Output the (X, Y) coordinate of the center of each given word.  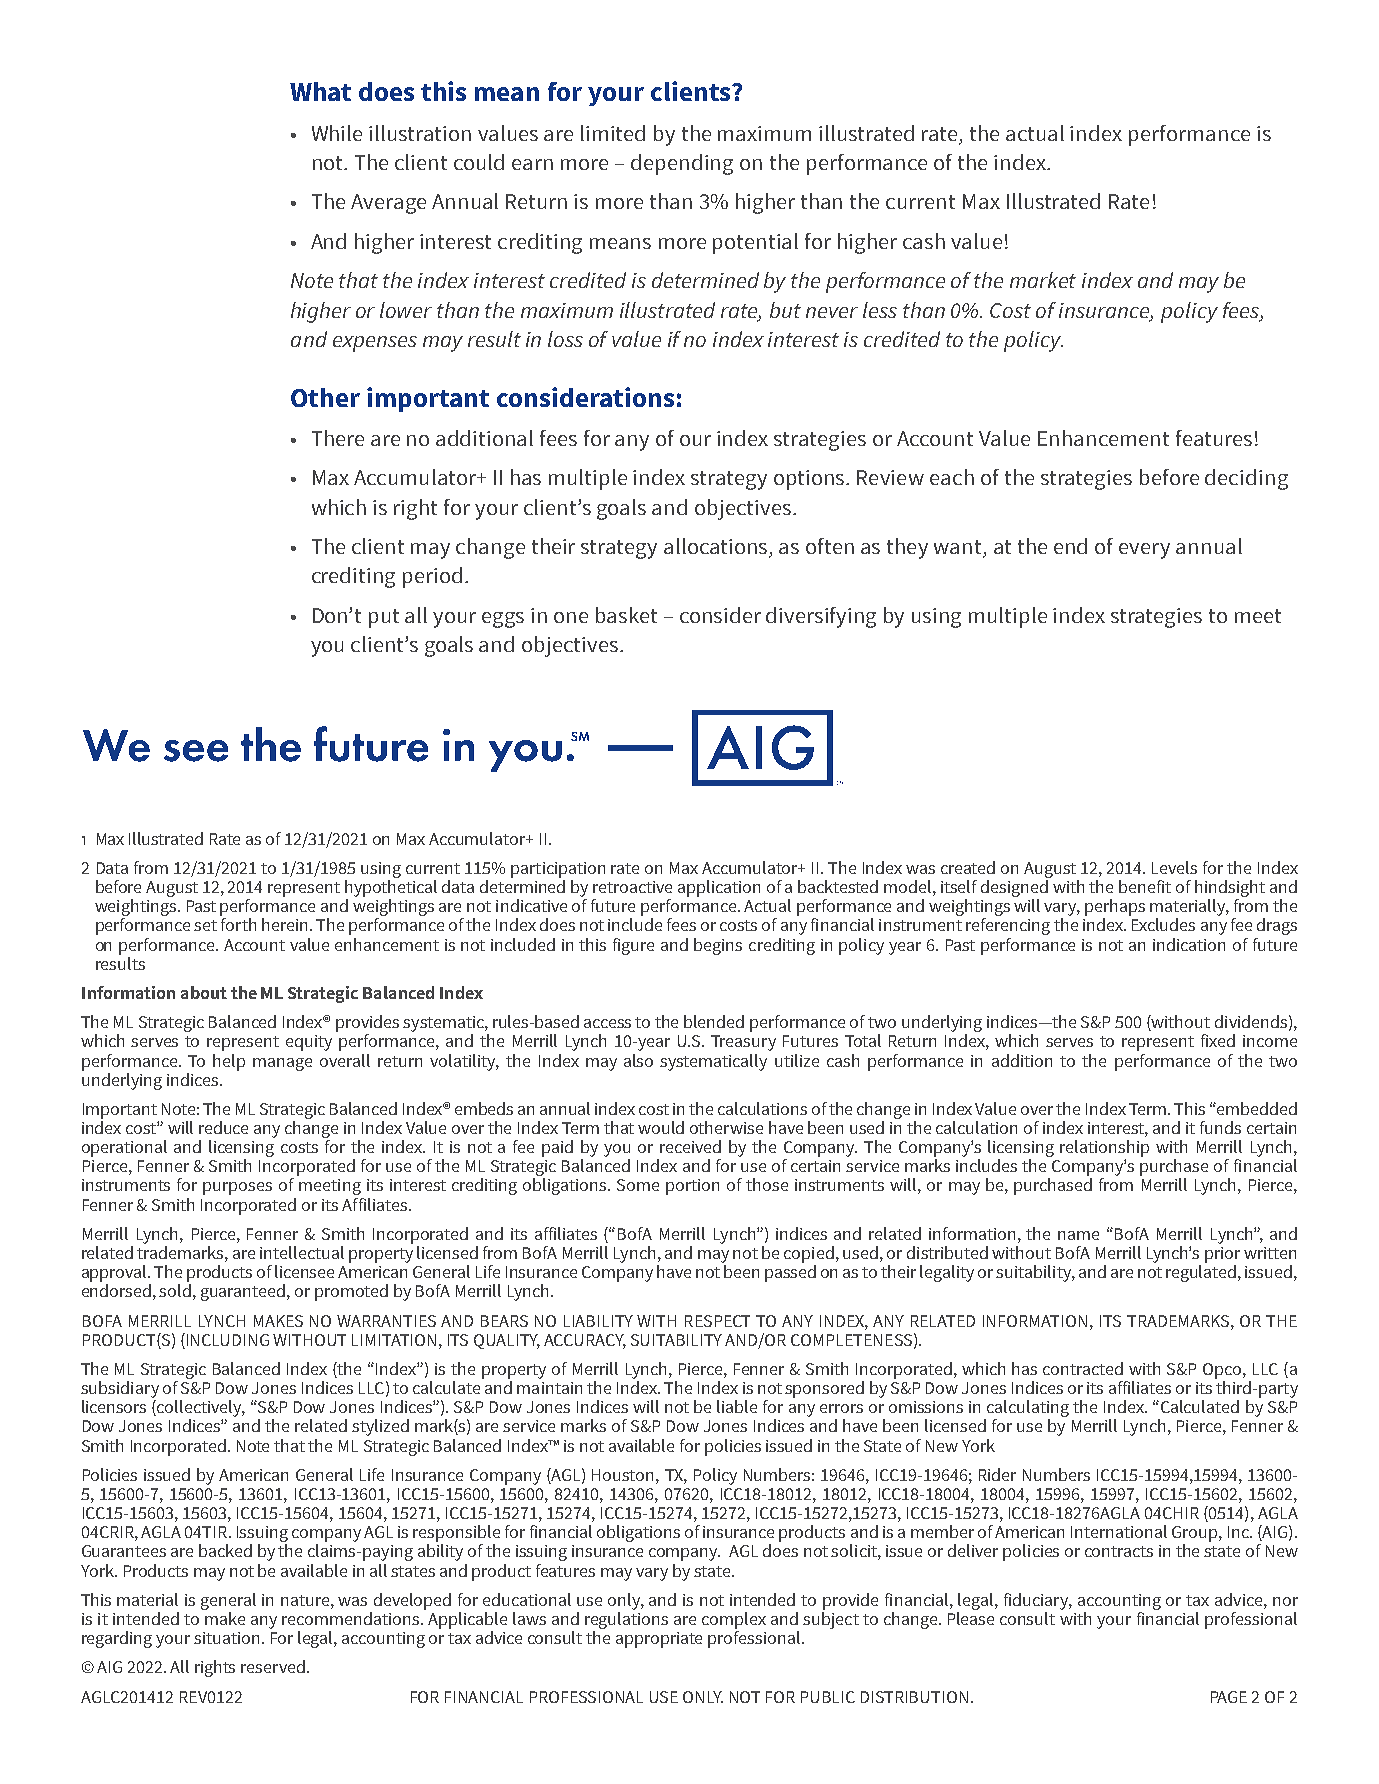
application (719, 888)
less (880, 310)
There (338, 438)
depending (682, 164)
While (337, 133)
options (810, 480)
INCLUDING (228, 1340)
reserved (273, 1666)
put (384, 618)
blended (714, 1021)
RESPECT (717, 1321)
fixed (1218, 1040)
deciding (1246, 479)
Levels (1174, 867)
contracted (1083, 1368)
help (229, 1062)
